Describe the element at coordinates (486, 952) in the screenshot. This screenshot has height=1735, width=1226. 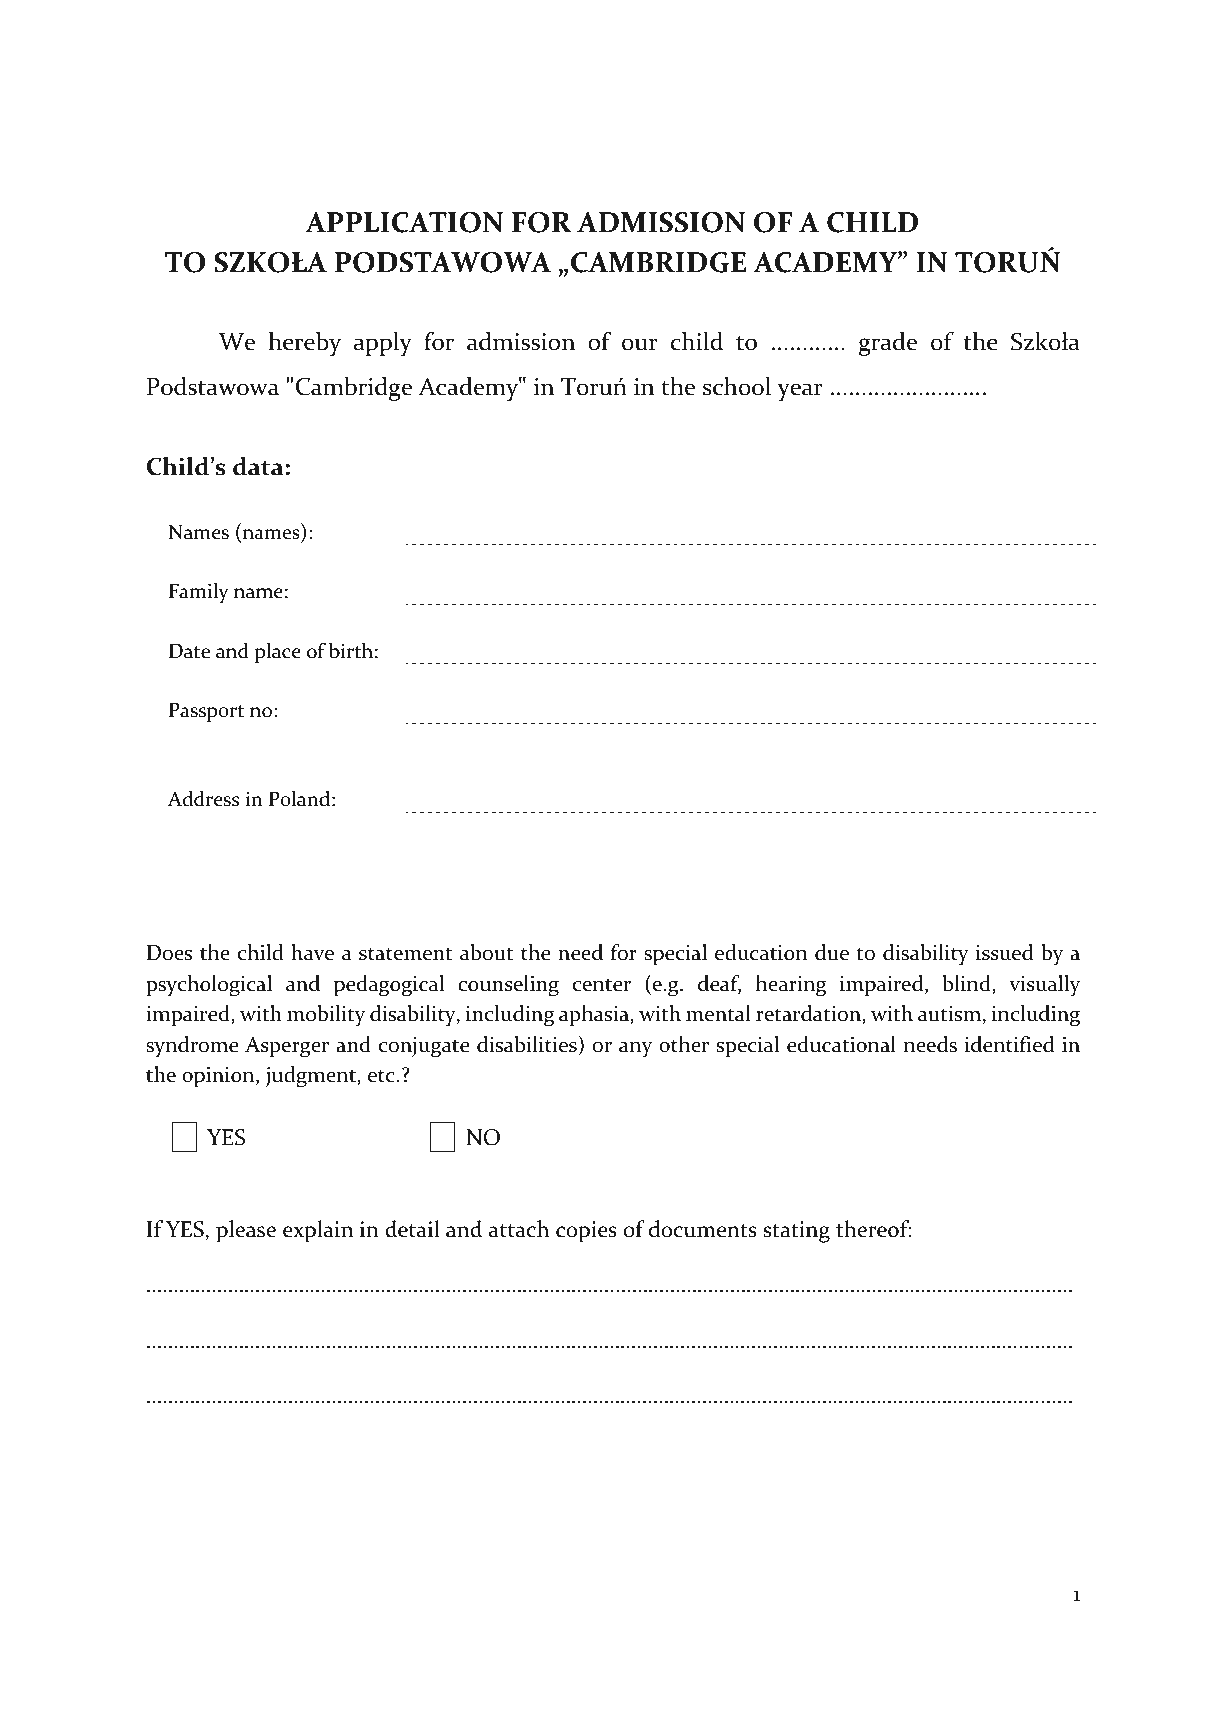
I see `about` at that location.
